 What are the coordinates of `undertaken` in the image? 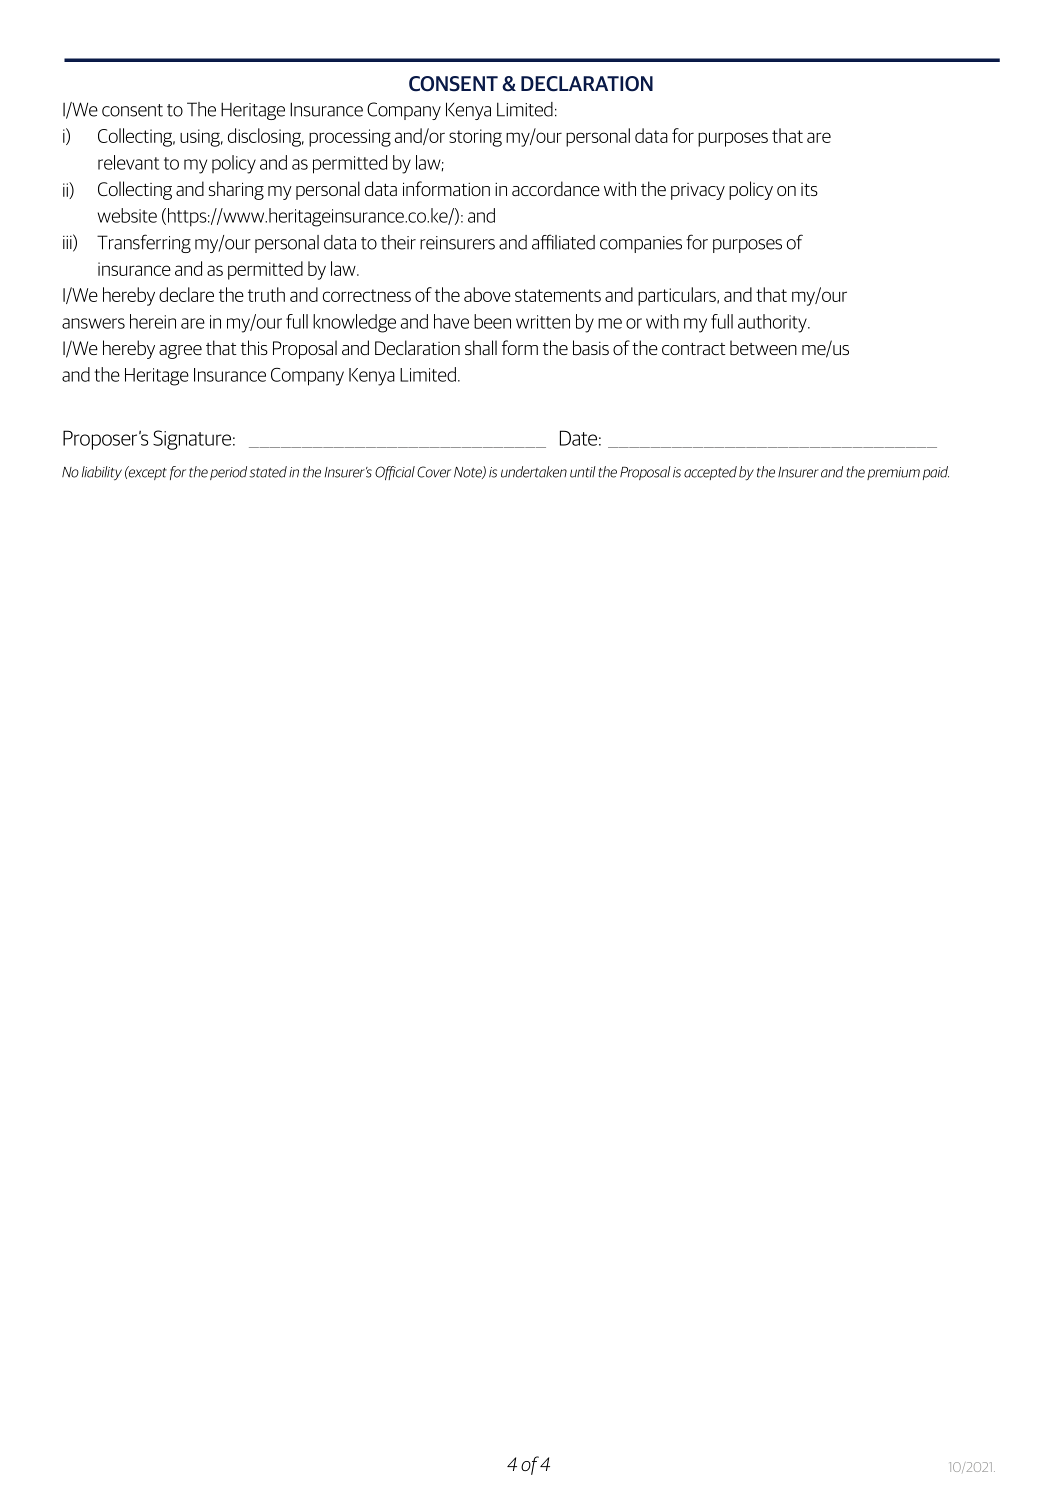 It's located at (534, 472).
